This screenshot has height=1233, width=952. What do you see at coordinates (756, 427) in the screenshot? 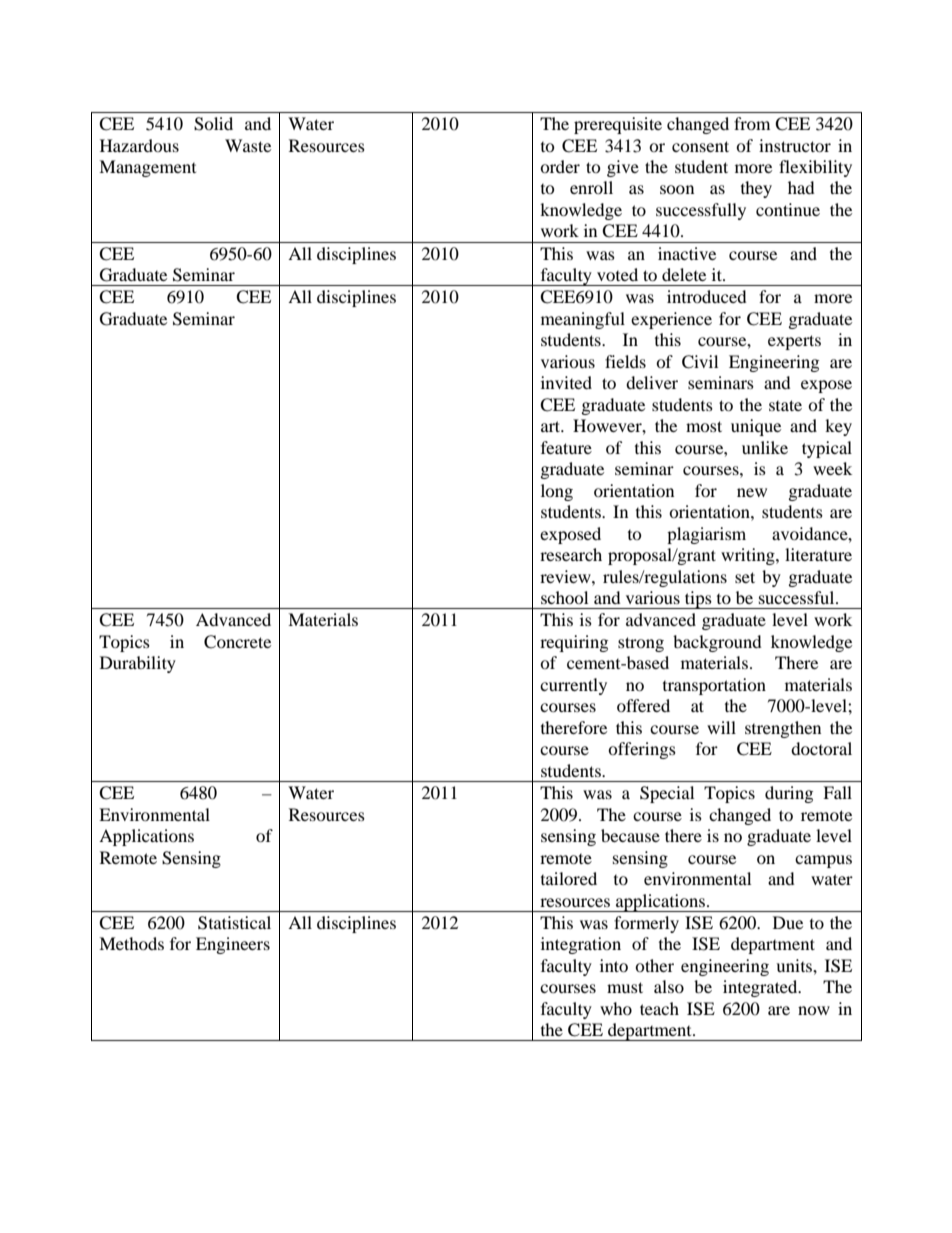
I see `unique` at bounding box center [756, 427].
